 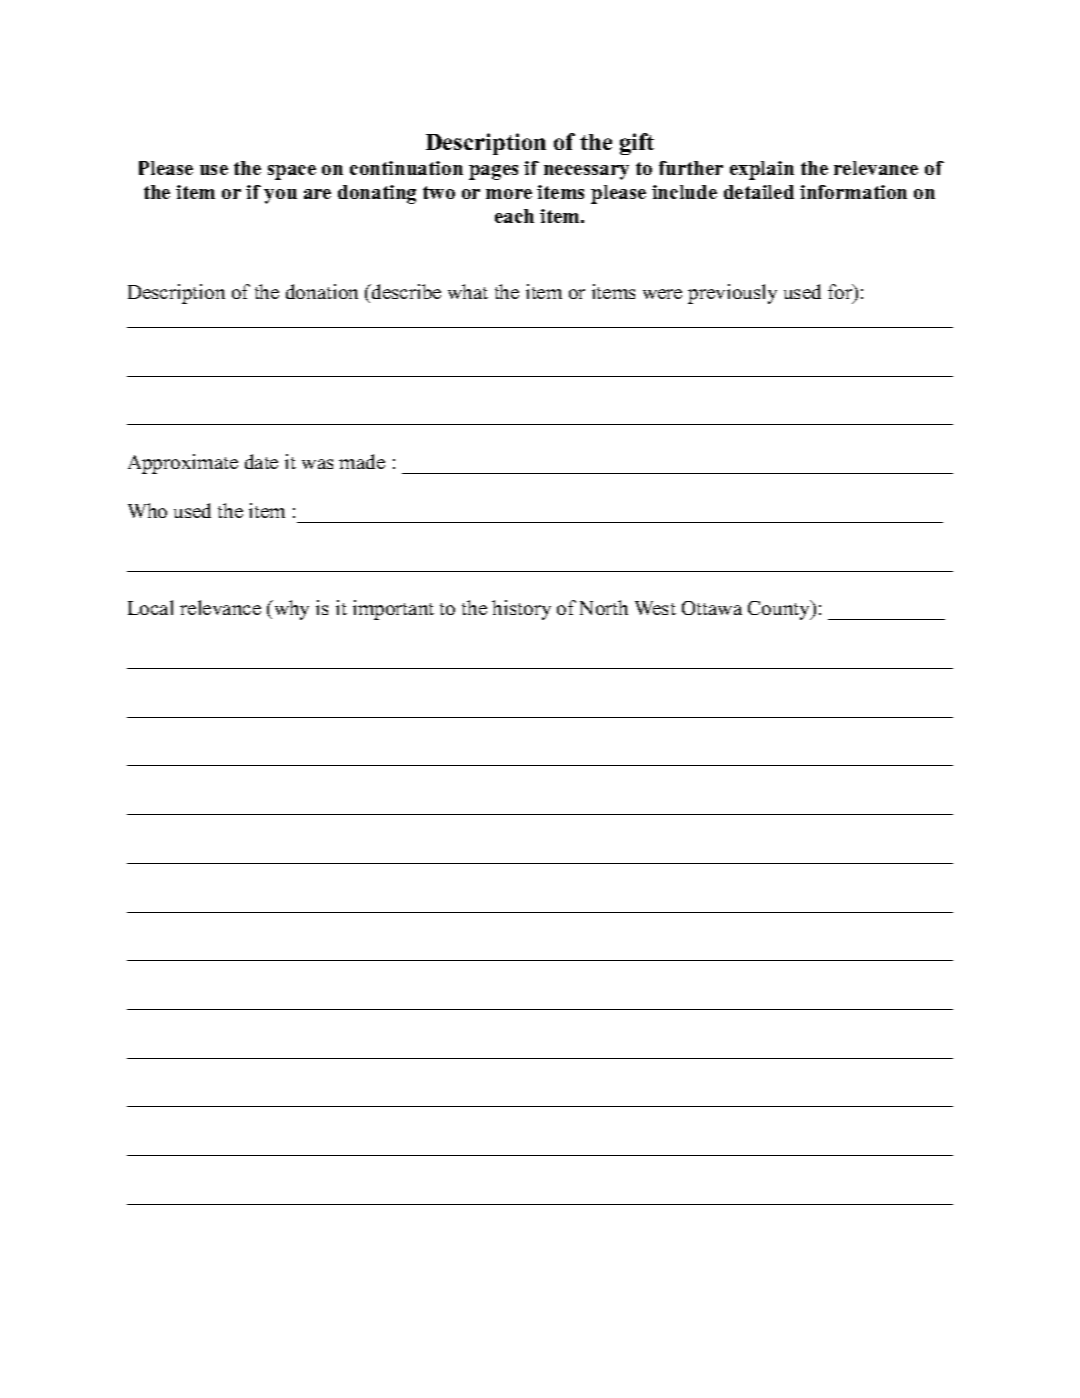 What do you see at coordinates (493, 172) in the screenshot?
I see `pages` at bounding box center [493, 172].
